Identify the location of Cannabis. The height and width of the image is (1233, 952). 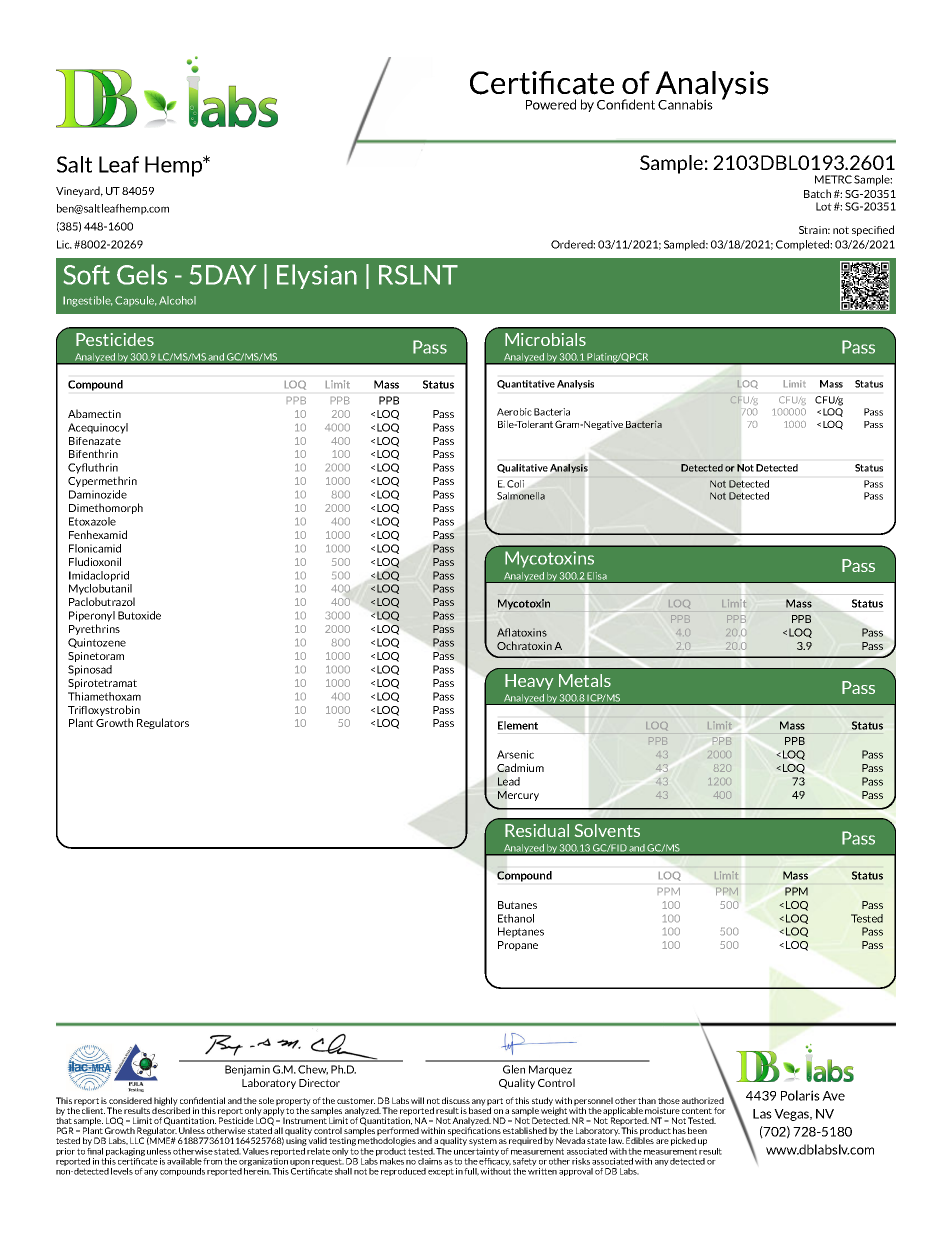
(685, 104).
